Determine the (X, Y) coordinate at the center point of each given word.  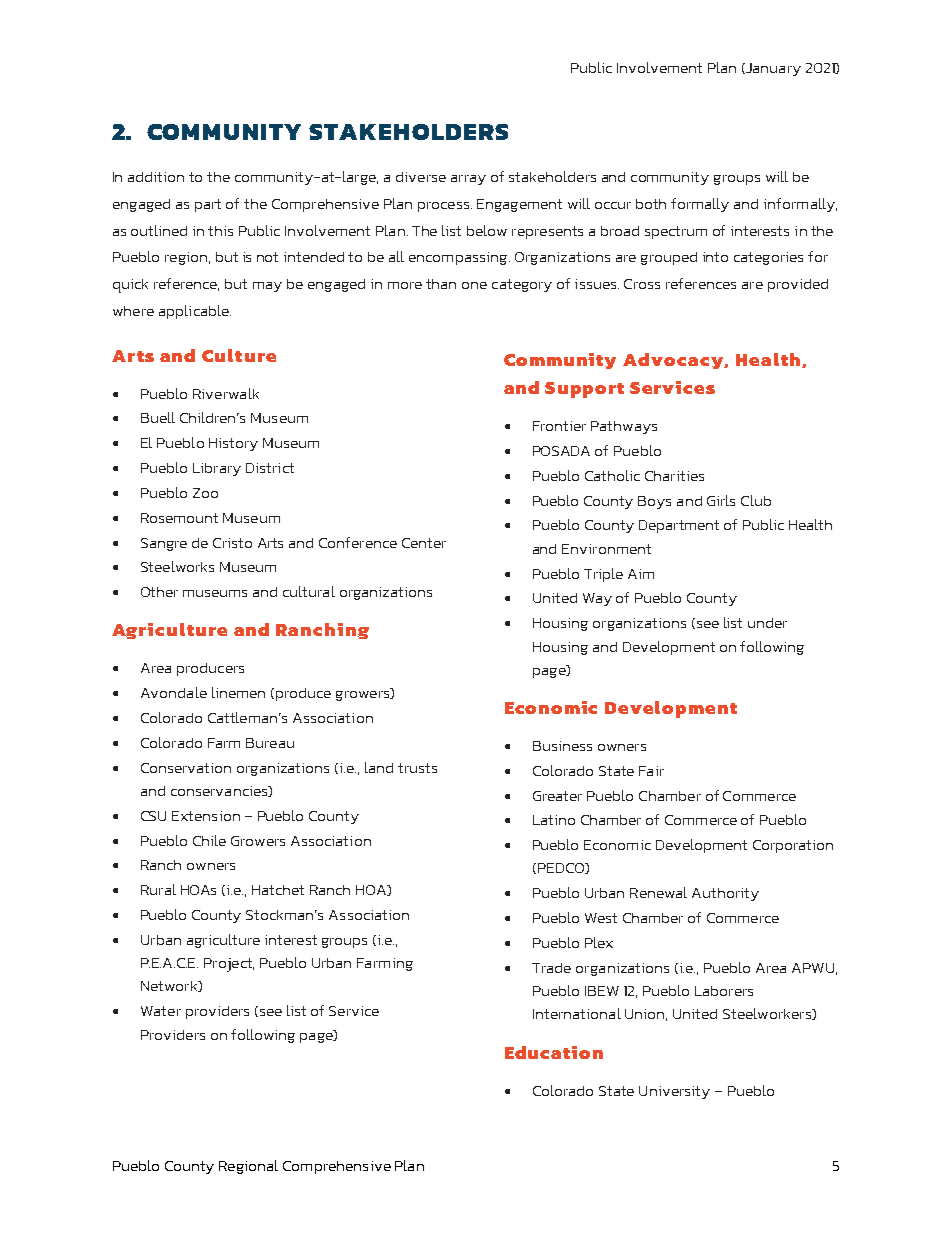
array (468, 180)
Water (161, 1011)
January (772, 69)
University (674, 1092)
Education (554, 1052)
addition (156, 177)
